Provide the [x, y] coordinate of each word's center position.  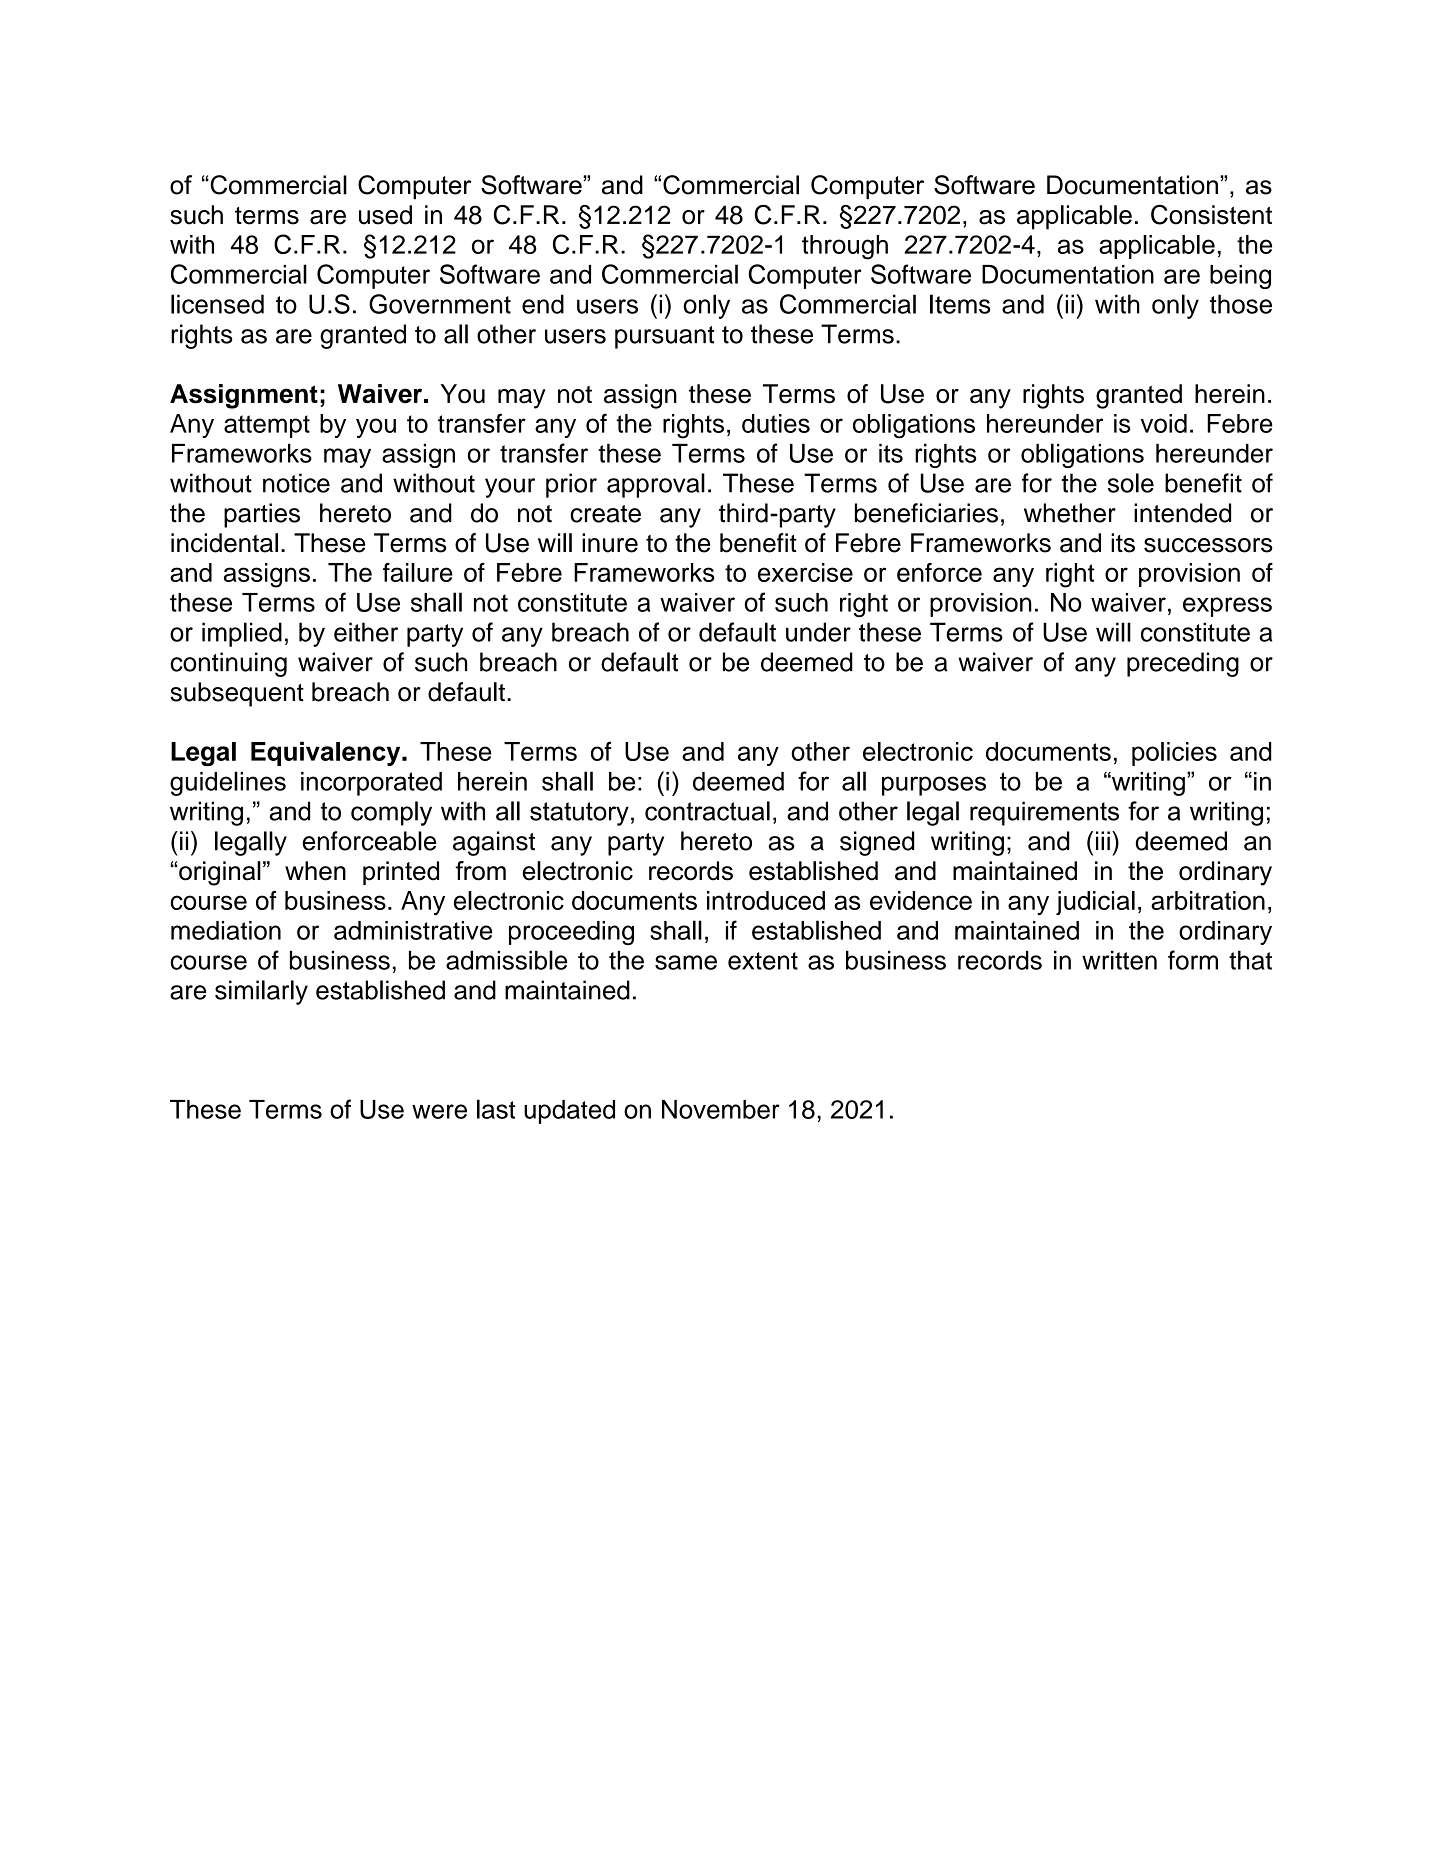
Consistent [1211, 215]
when [315, 871]
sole [1131, 483]
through [845, 247]
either [366, 632]
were [439, 1111]
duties [776, 423]
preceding [1183, 664]
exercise [805, 572]
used [385, 215]
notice [296, 483]
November [721, 1109]
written [1119, 960]
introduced [766, 900]
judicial [1095, 903]
